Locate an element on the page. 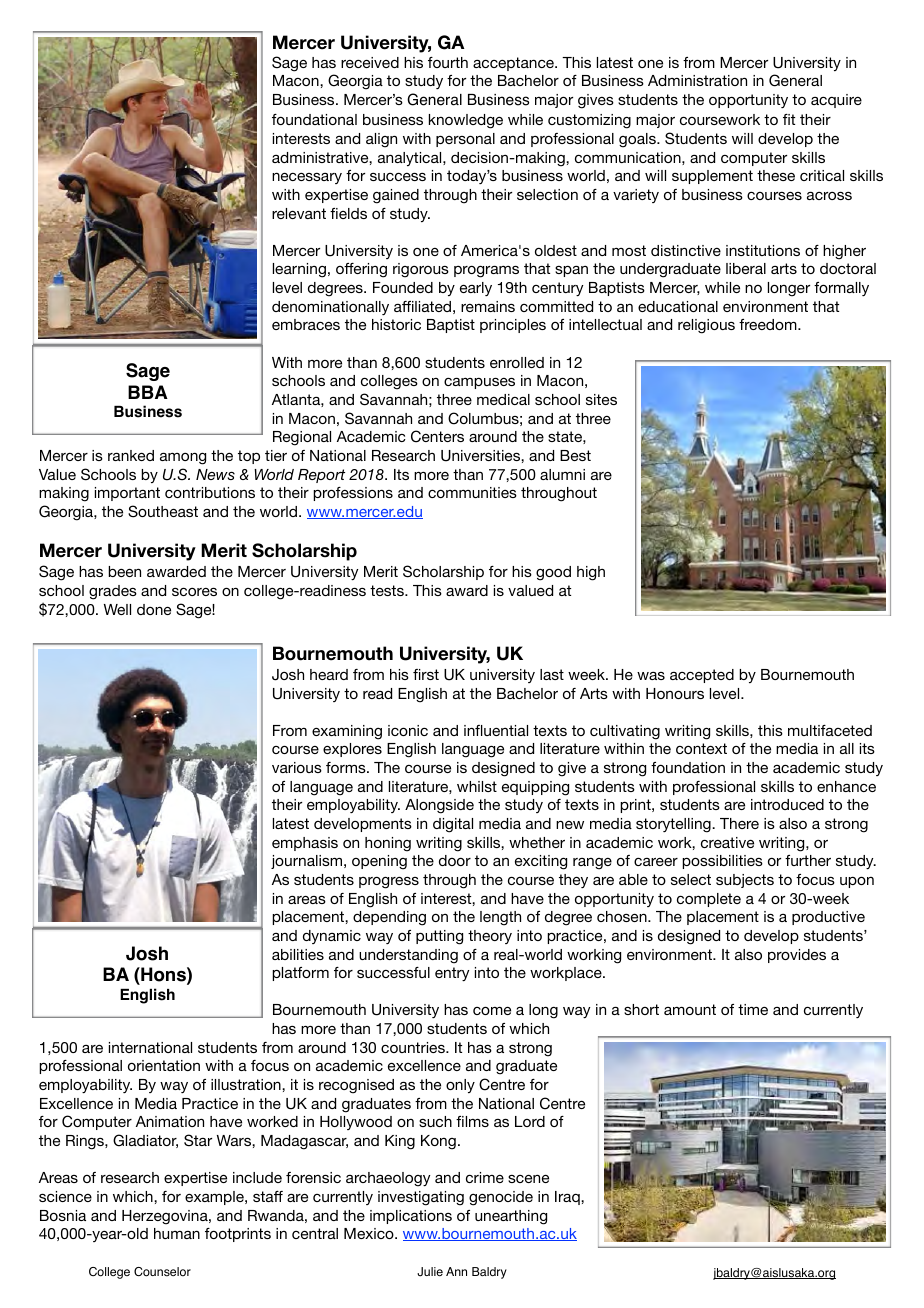 This document has width=924, height=1308. freedom is located at coordinates (769, 324).
